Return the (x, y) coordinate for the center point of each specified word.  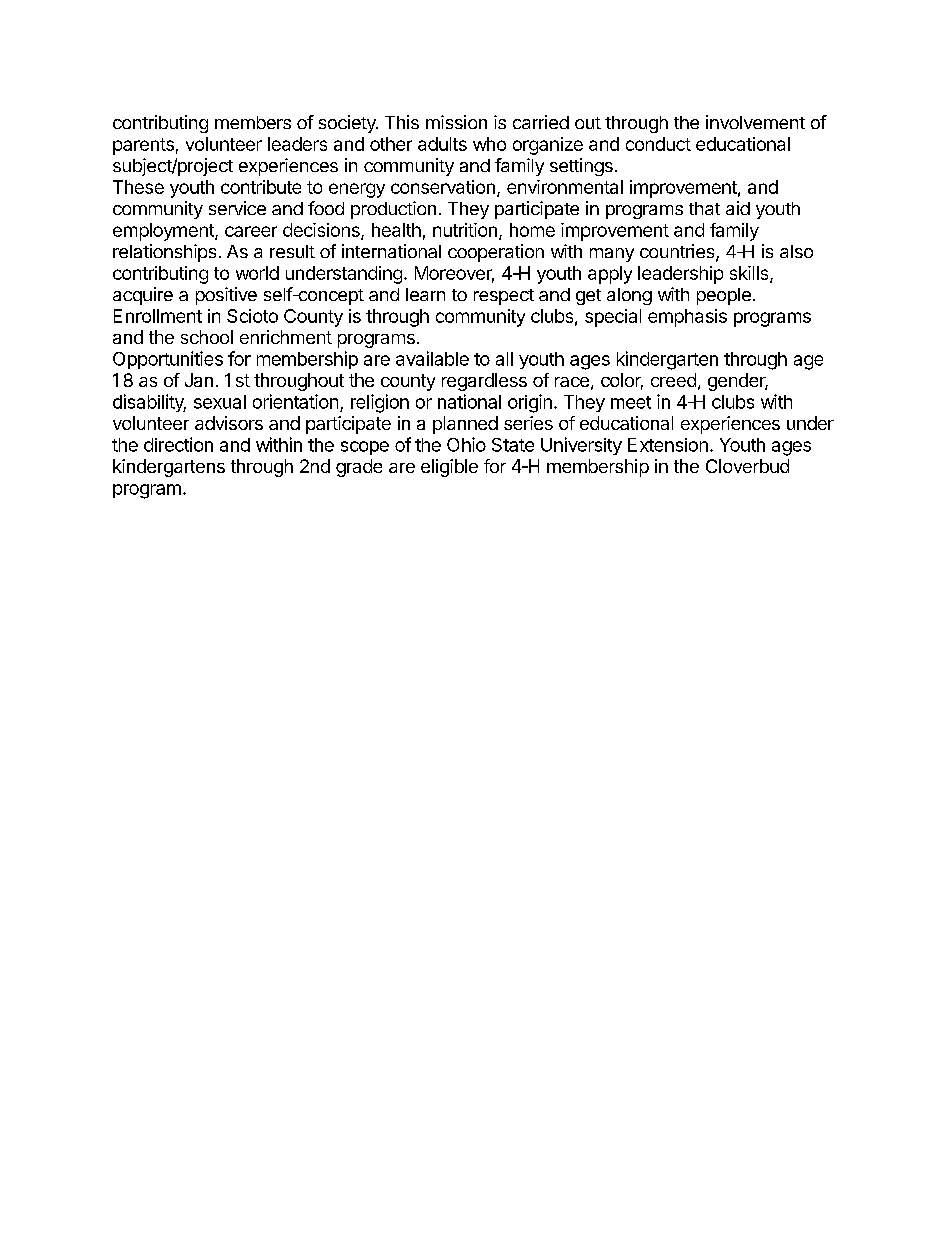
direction (178, 444)
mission (456, 122)
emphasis (687, 318)
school (207, 337)
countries (678, 252)
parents (143, 146)
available (432, 358)
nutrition (465, 230)
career (251, 231)
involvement (755, 122)
